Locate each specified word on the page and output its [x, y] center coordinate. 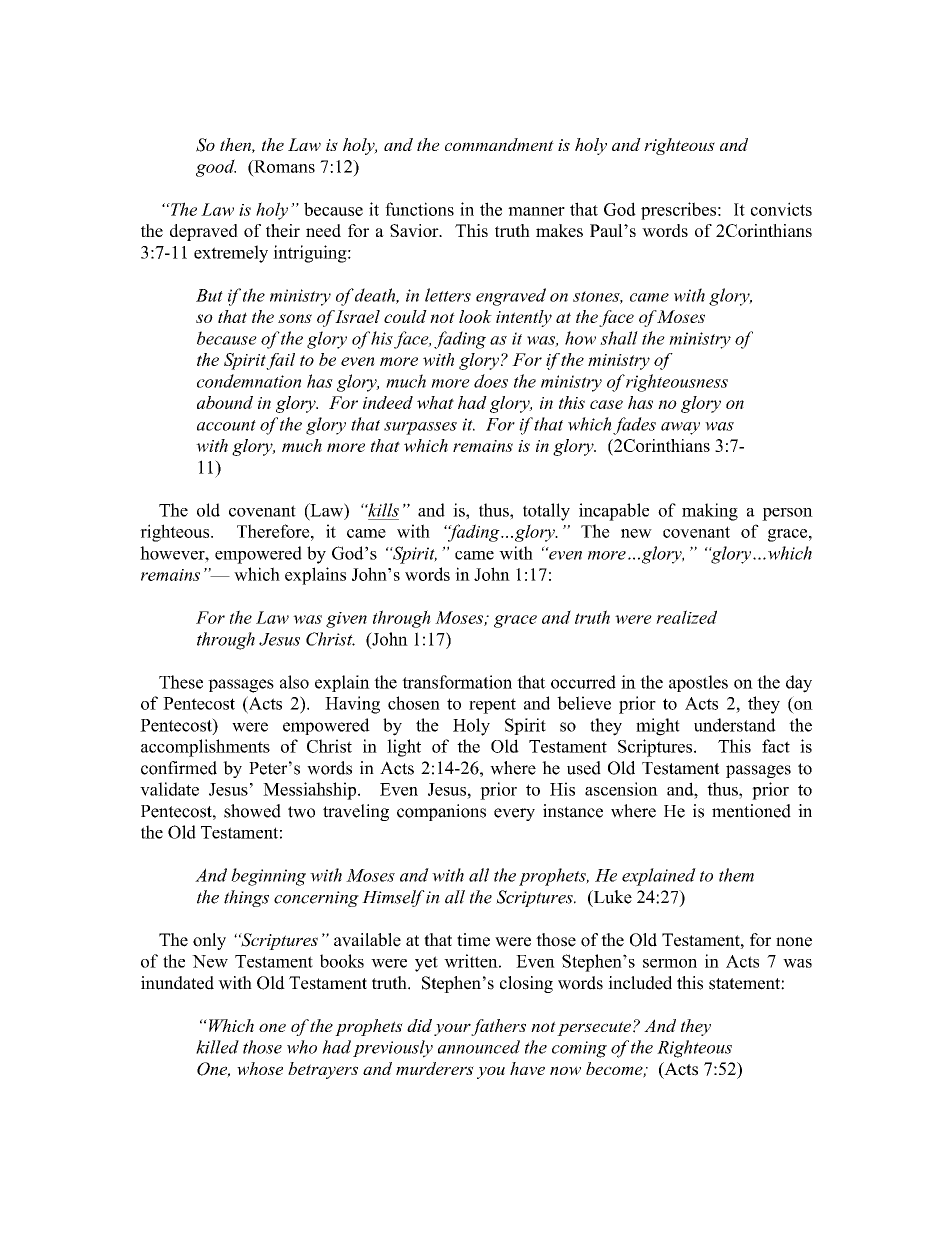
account [226, 425]
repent [492, 706]
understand [735, 725]
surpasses [420, 428]
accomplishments [205, 748]
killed [217, 1047]
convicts [781, 209]
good [216, 168]
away [680, 428]
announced [479, 1047]
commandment [499, 144]
